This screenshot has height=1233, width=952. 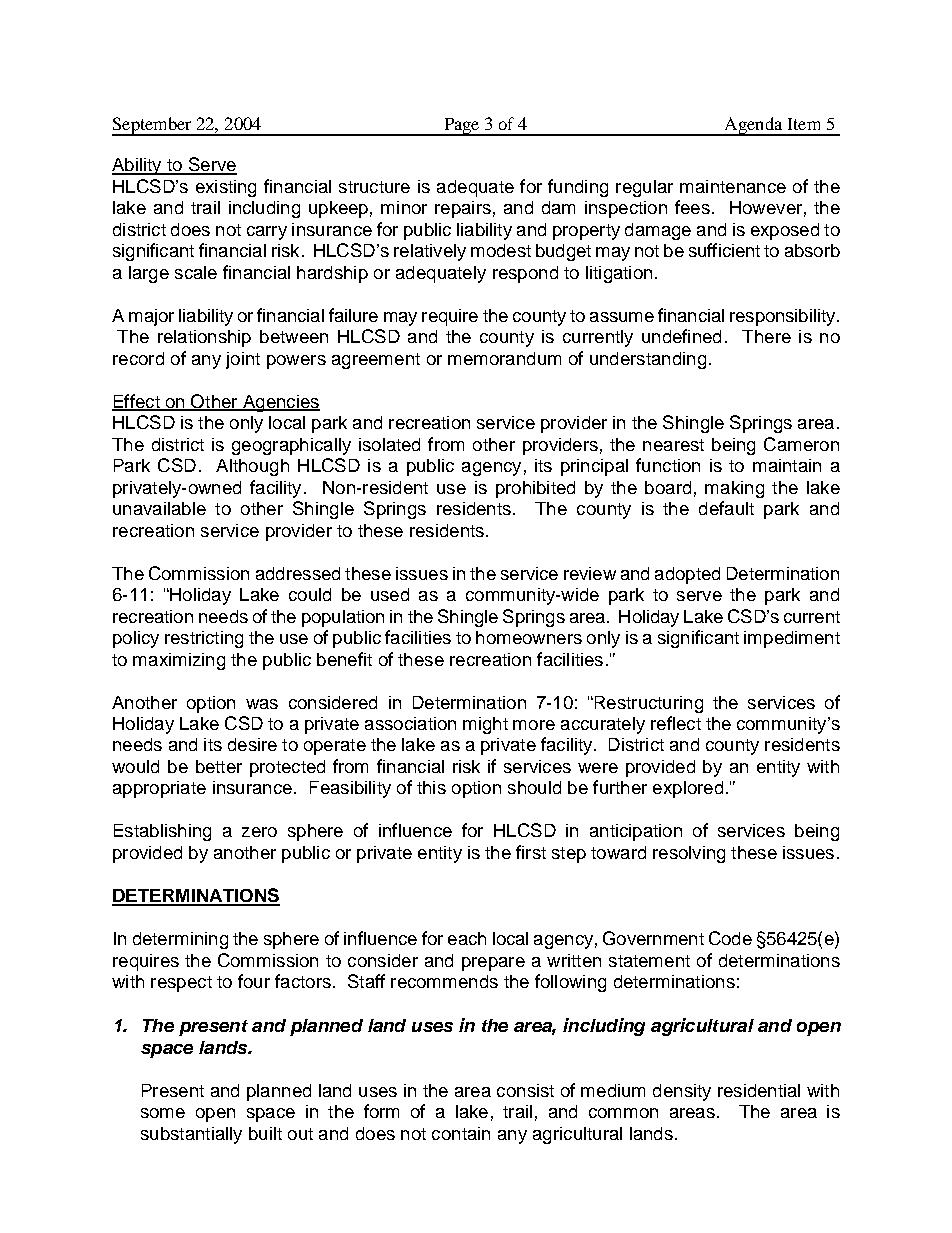 What do you see at coordinates (535, 489) in the screenshot?
I see `prohibited` at bounding box center [535, 489].
